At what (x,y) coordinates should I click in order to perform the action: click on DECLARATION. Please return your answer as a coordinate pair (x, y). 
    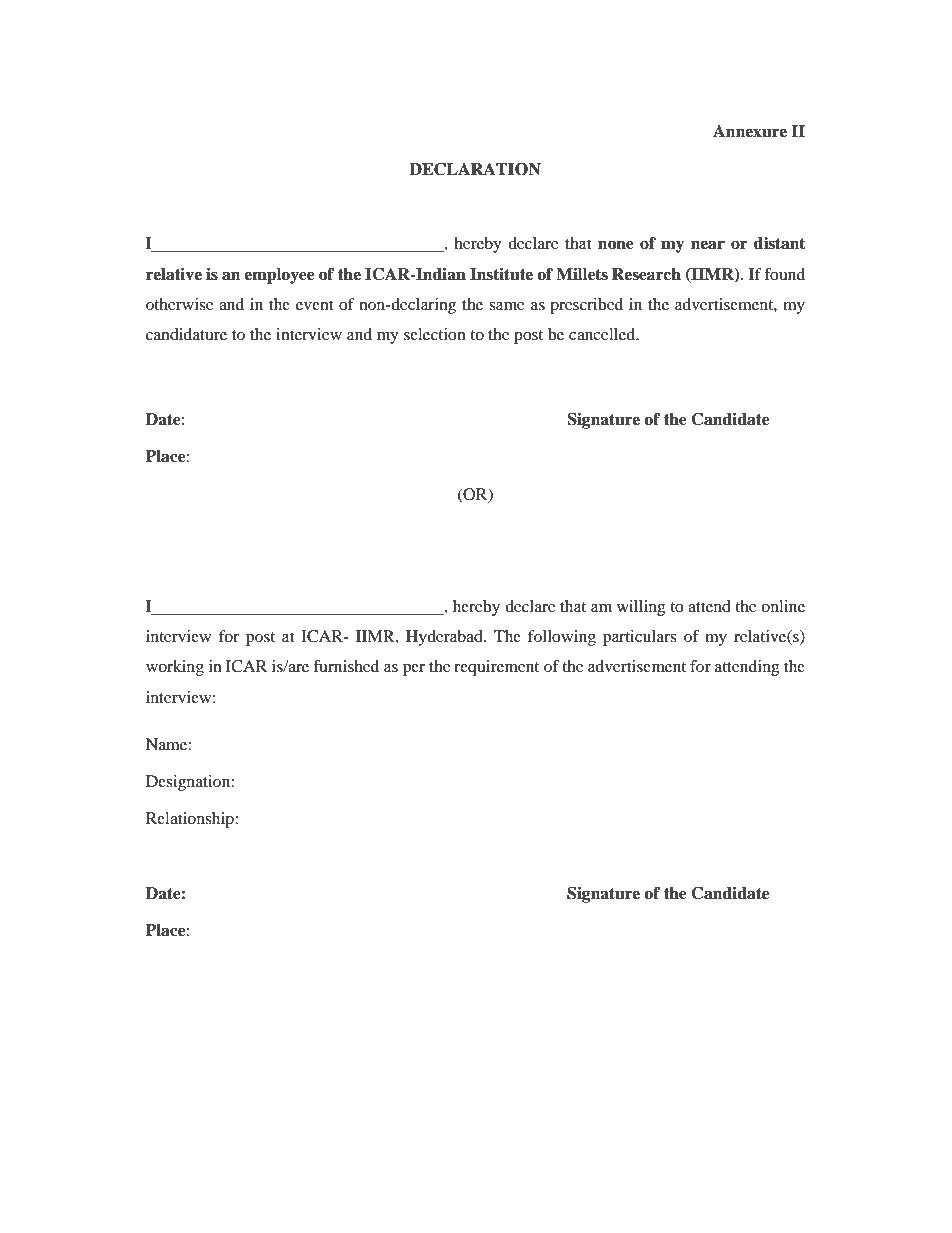
    Looking at the image, I should click on (475, 169).
